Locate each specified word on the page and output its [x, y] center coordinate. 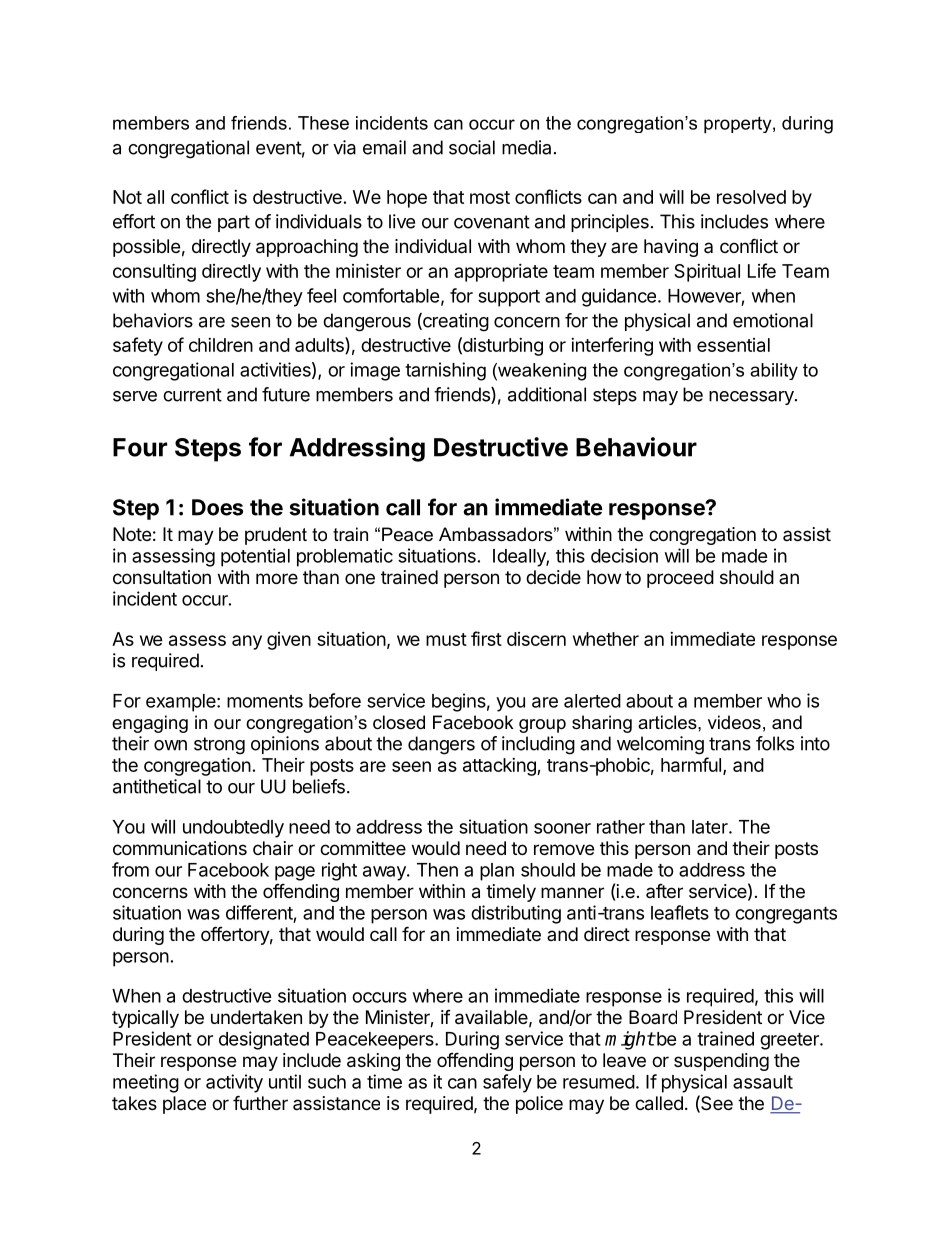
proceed [680, 579]
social [472, 147]
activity [234, 1083]
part [234, 223]
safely [507, 1083]
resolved [751, 197]
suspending [721, 1062]
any [247, 642]
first [486, 638]
